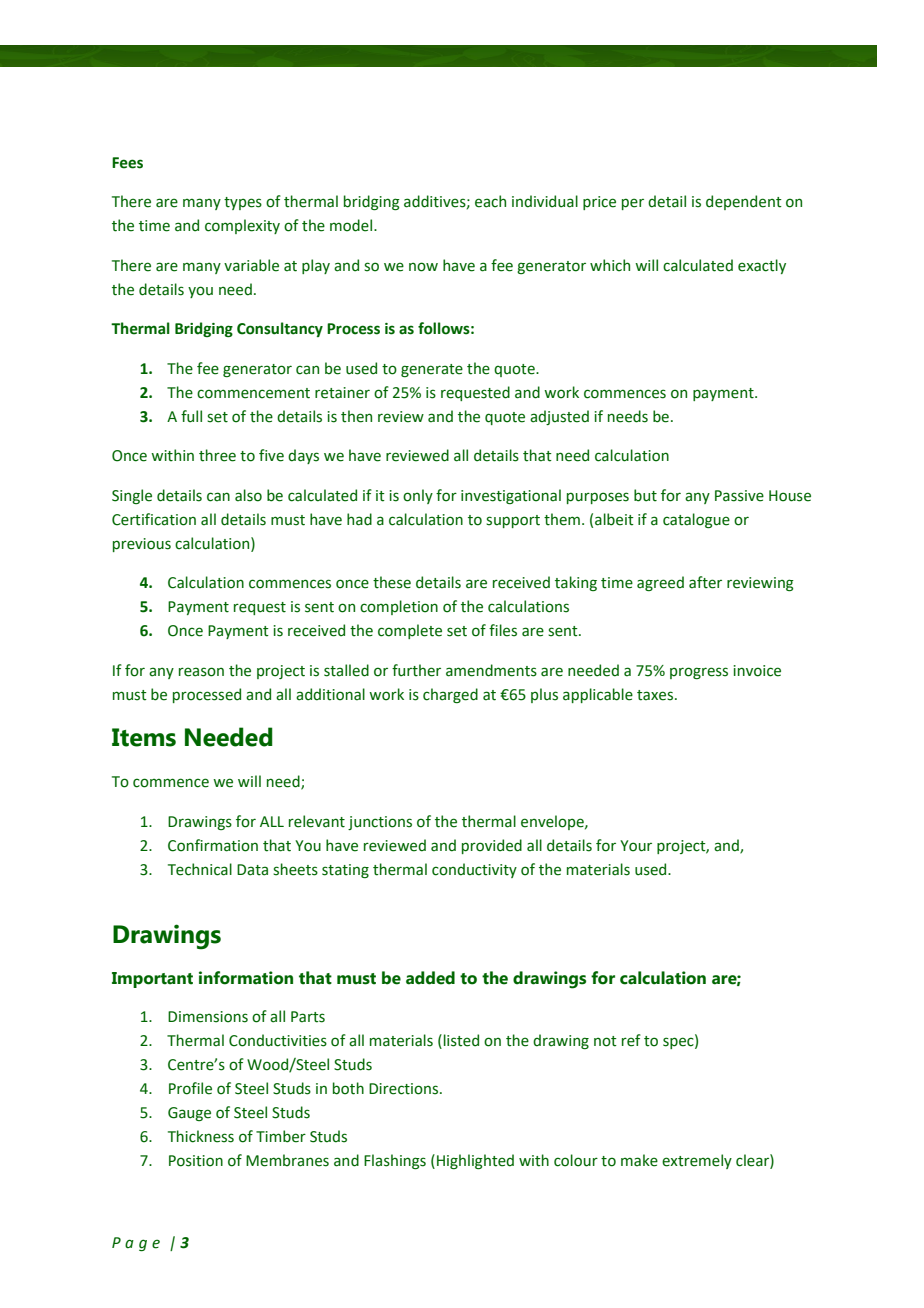 The image size is (924, 1308). I want to click on Your, so click(636, 846).
